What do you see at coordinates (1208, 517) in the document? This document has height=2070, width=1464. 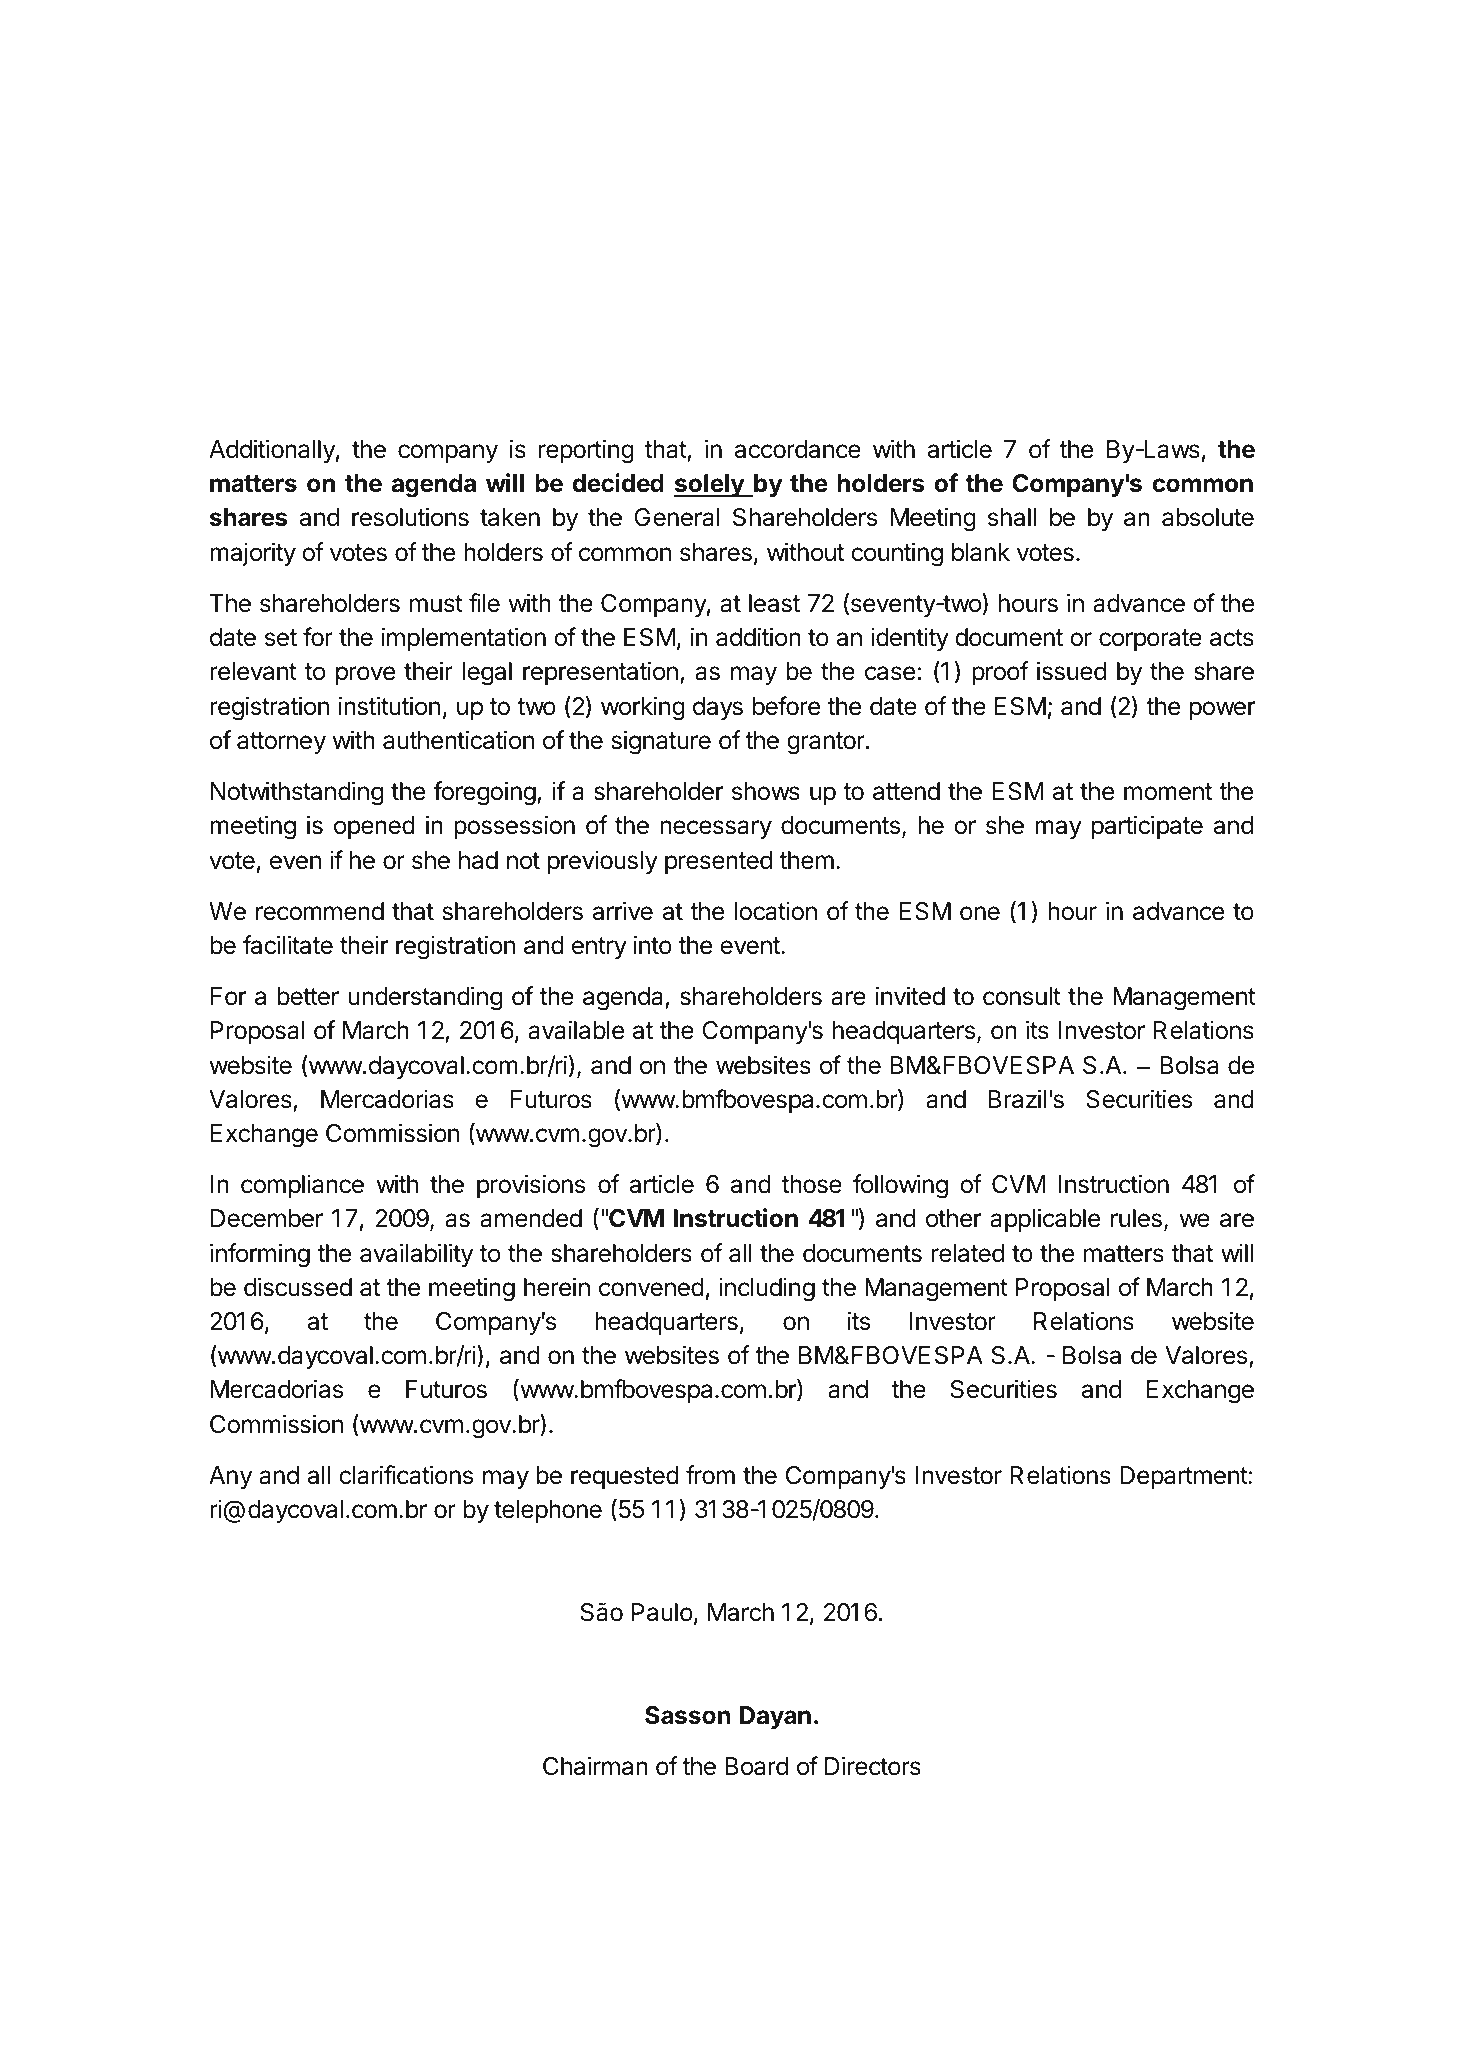 I see `absolute` at bounding box center [1208, 517].
